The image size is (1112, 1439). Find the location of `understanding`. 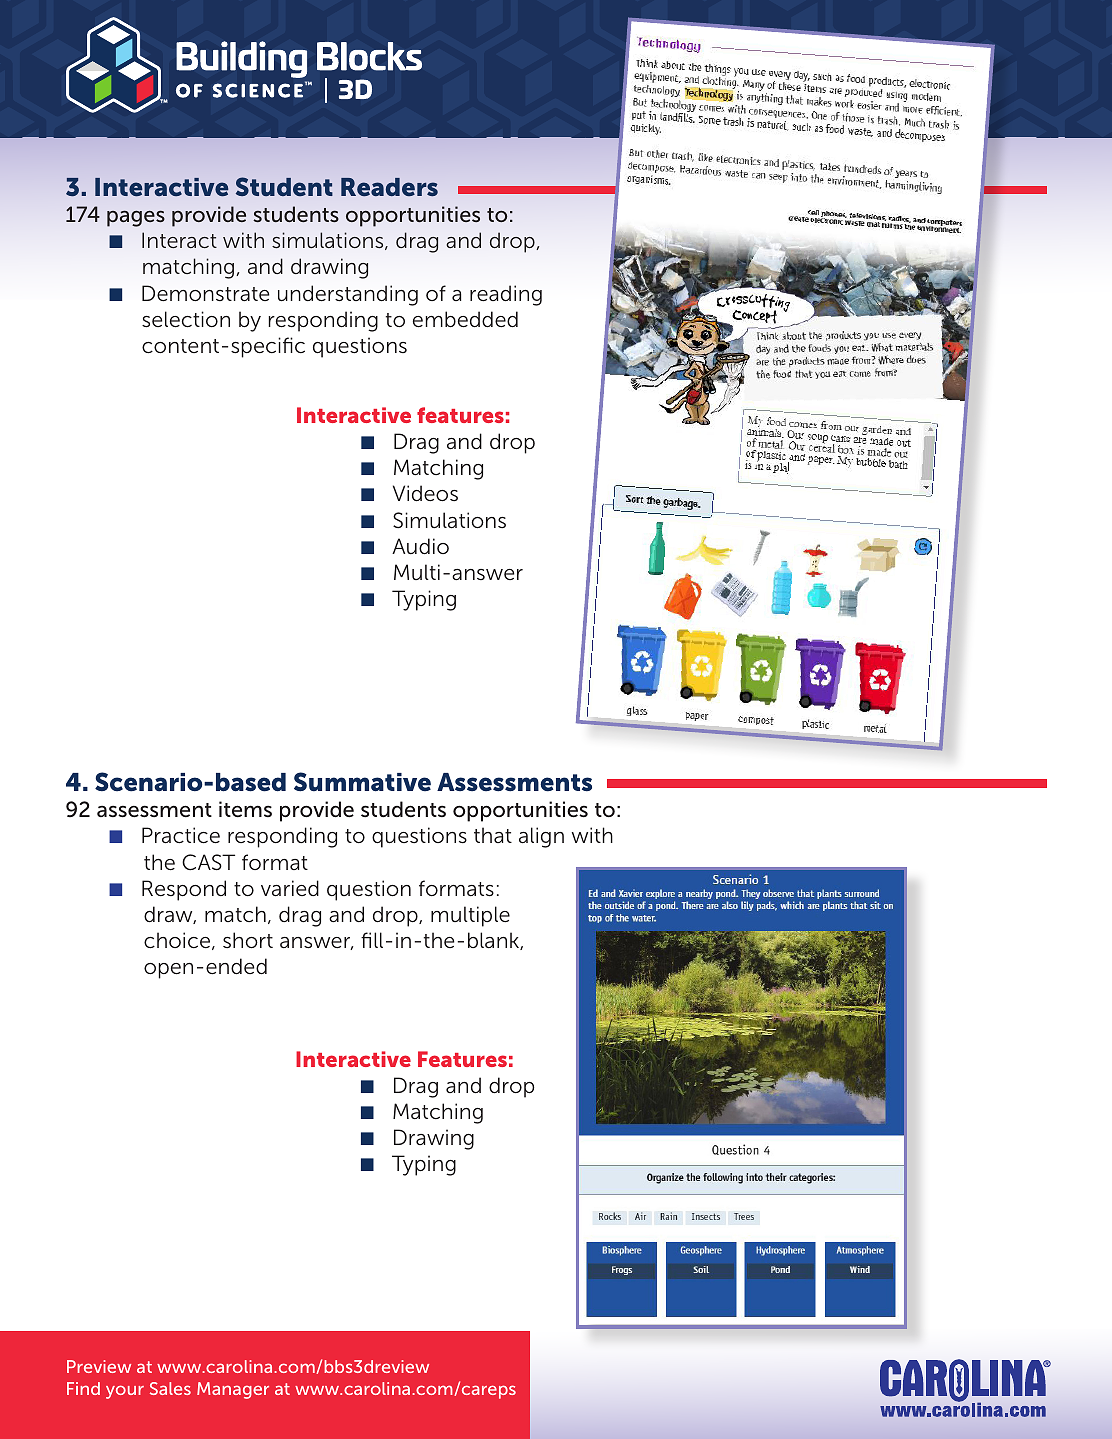

understanding is located at coordinates (348, 295).
